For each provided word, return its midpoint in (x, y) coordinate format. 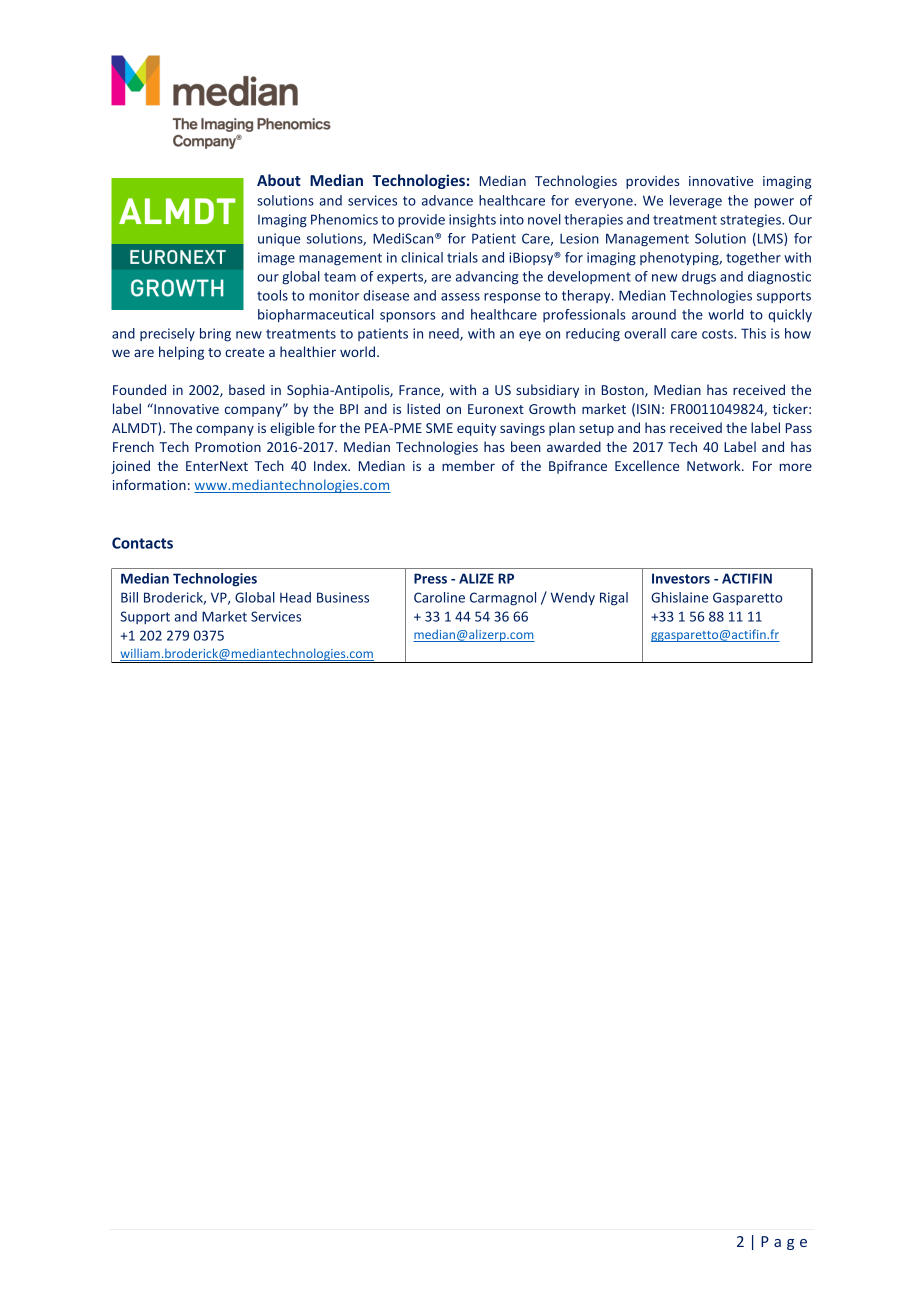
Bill (129, 597)
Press (430, 578)
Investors (681, 578)
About (279, 180)
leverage (696, 202)
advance (447, 200)
